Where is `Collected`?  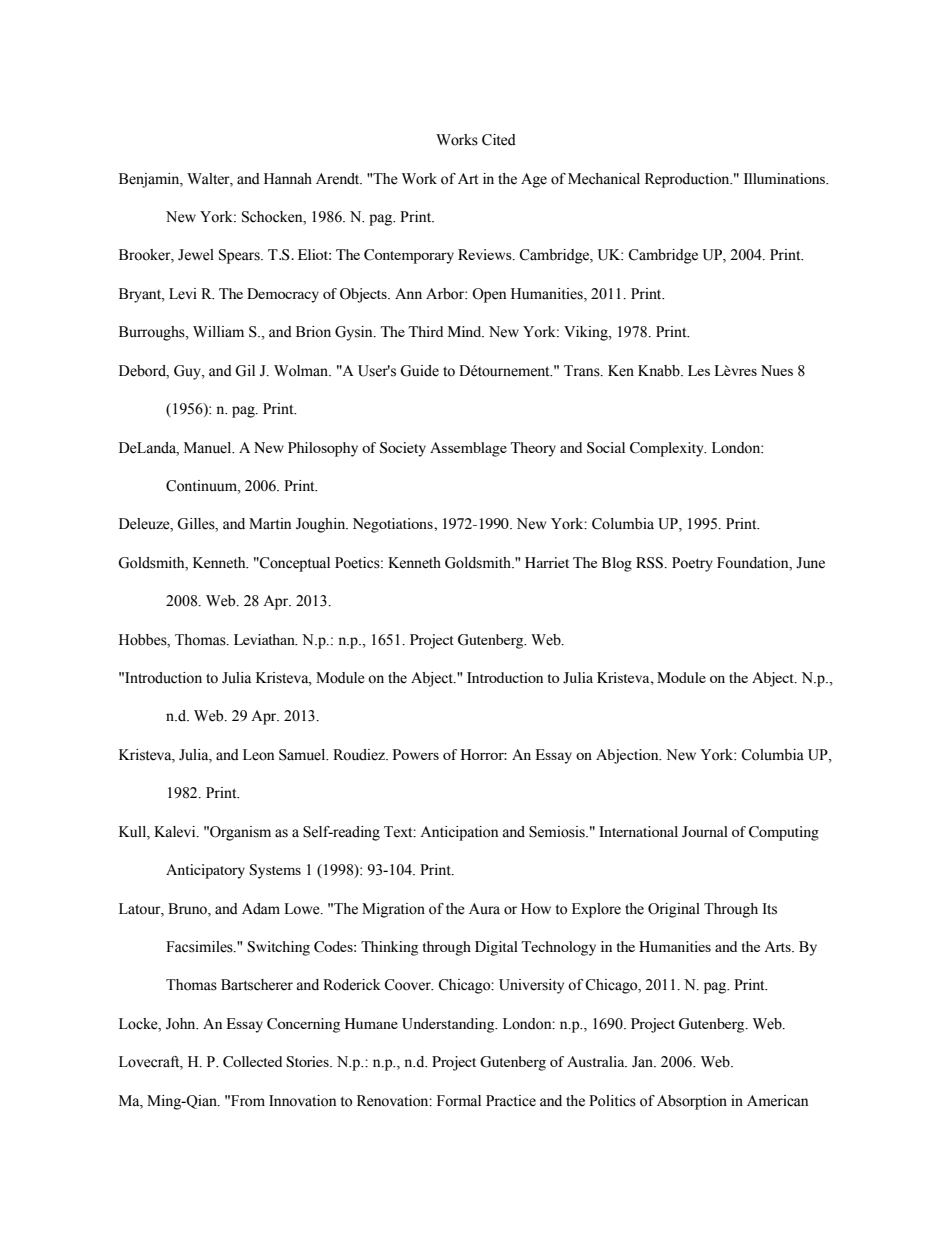 Collected is located at coordinates (252, 1062).
